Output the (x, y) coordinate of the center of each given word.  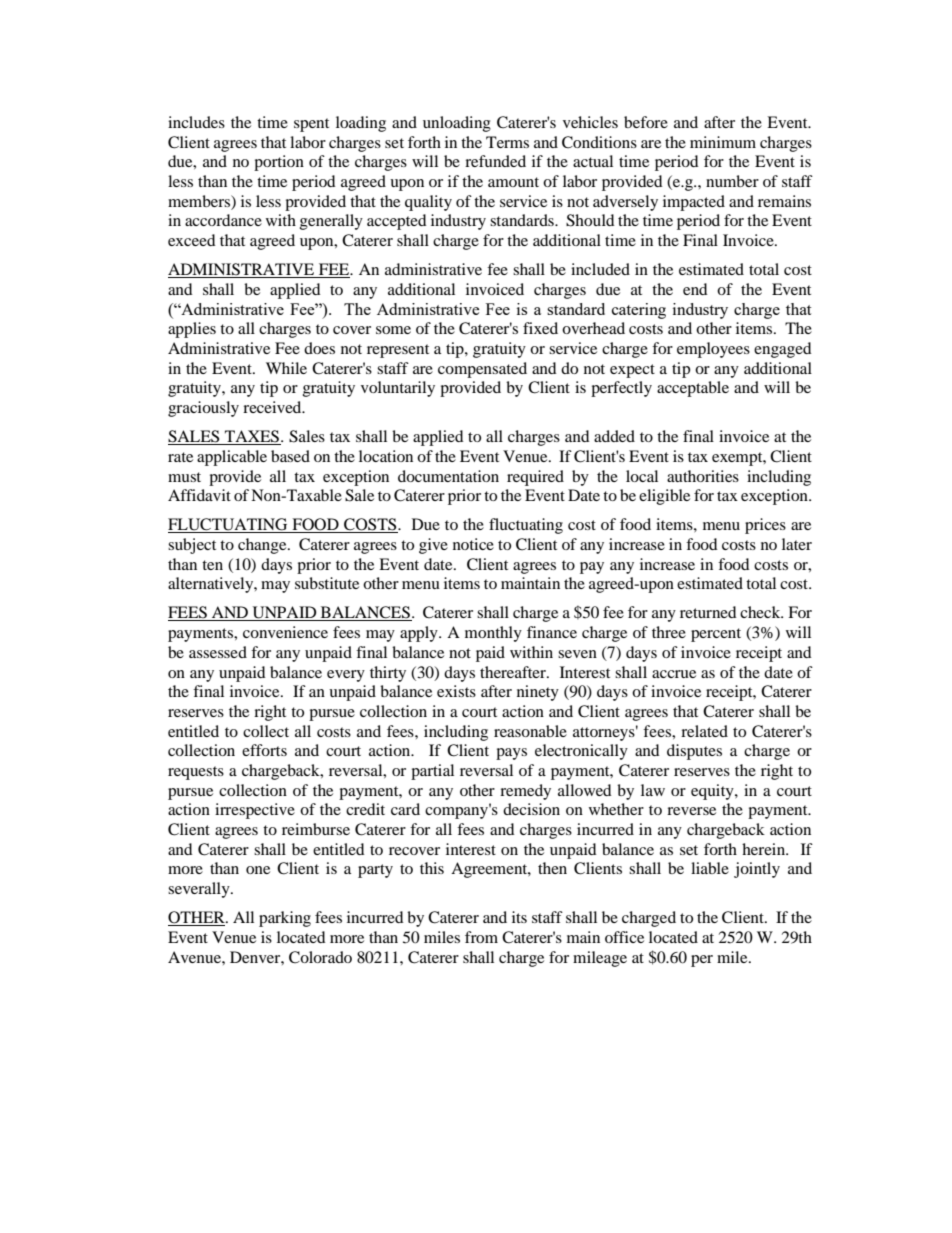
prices (765, 526)
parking (285, 919)
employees (713, 350)
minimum (723, 142)
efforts (264, 750)
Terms (507, 142)
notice (473, 544)
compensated (482, 370)
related (704, 731)
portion (279, 163)
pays (511, 754)
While (286, 368)
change (263, 546)
